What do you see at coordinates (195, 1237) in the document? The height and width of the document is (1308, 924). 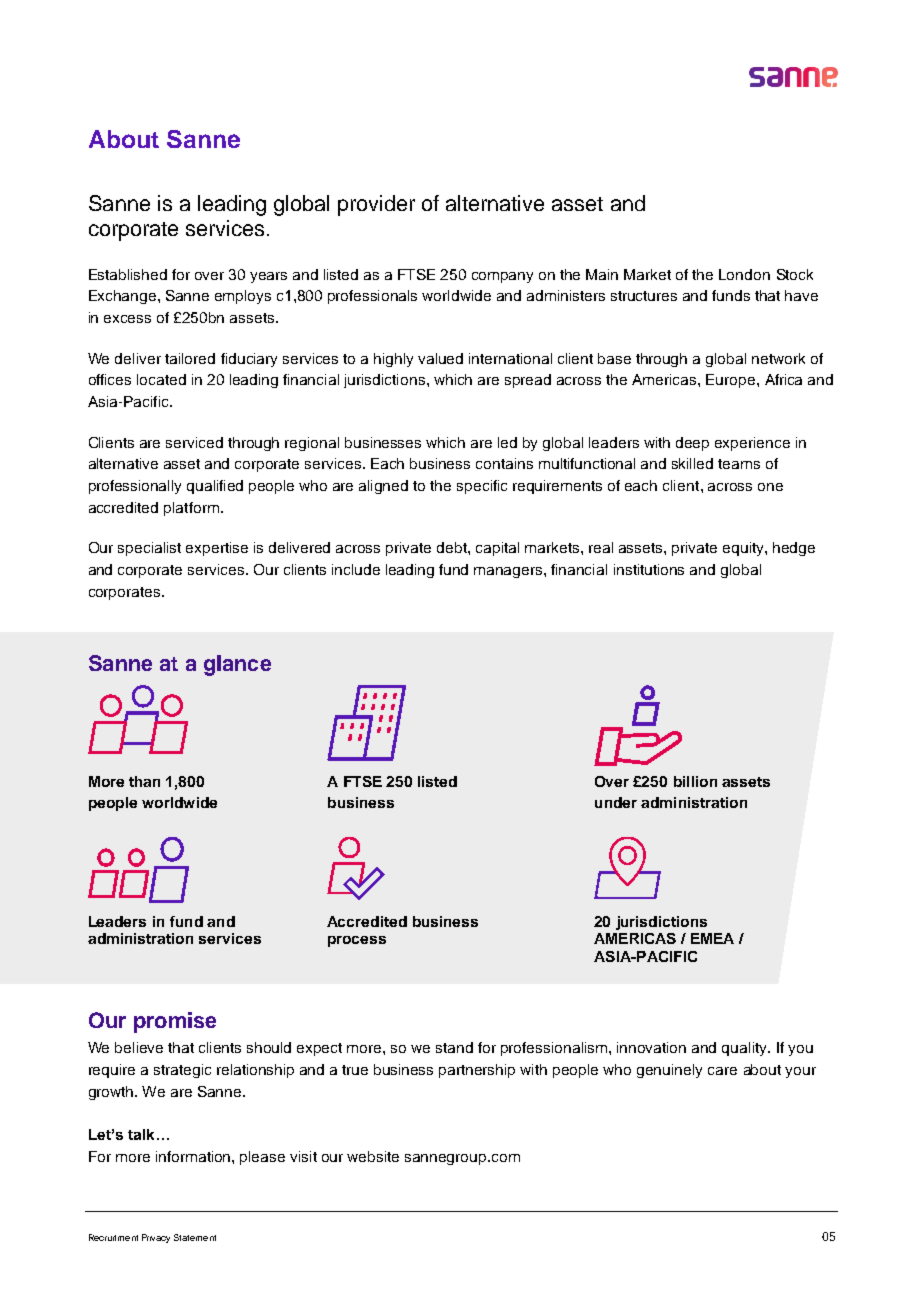 I see `Statement` at bounding box center [195, 1237].
